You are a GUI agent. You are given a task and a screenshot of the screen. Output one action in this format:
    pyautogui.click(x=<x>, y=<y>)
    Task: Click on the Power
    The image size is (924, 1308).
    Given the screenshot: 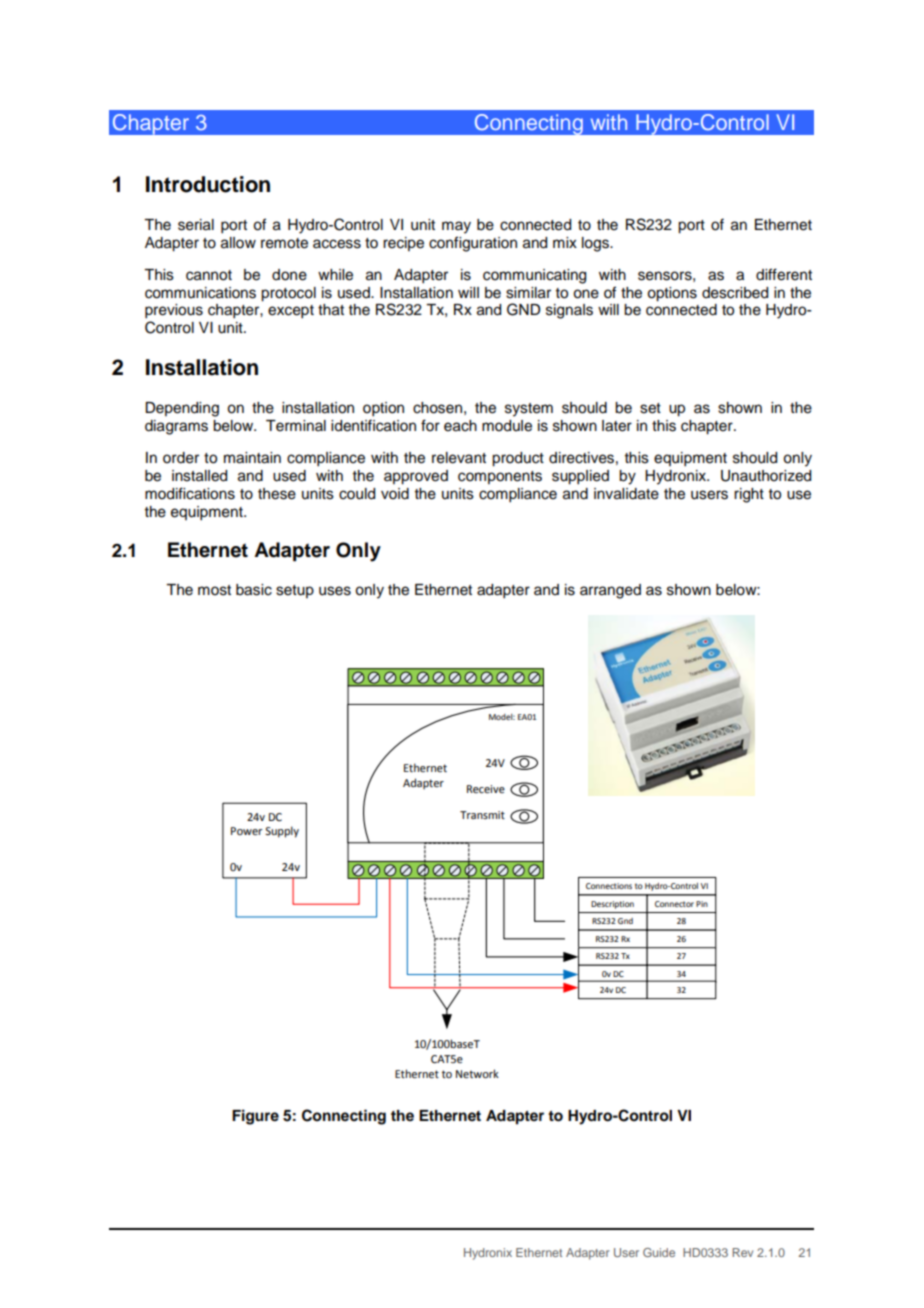 What is the action you would take?
    pyautogui.click(x=246, y=831)
